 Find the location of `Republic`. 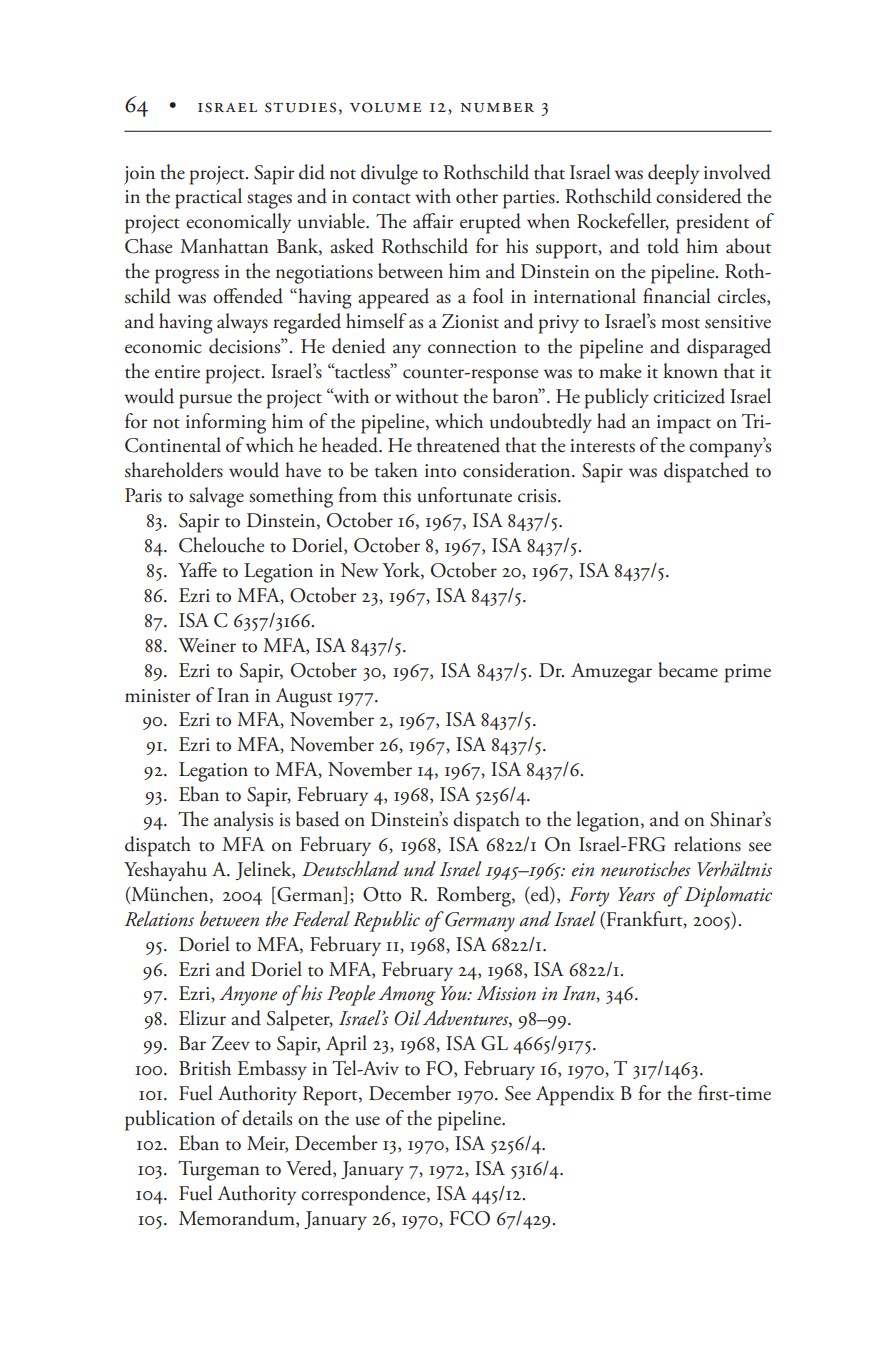

Republic is located at coordinates (386, 921).
